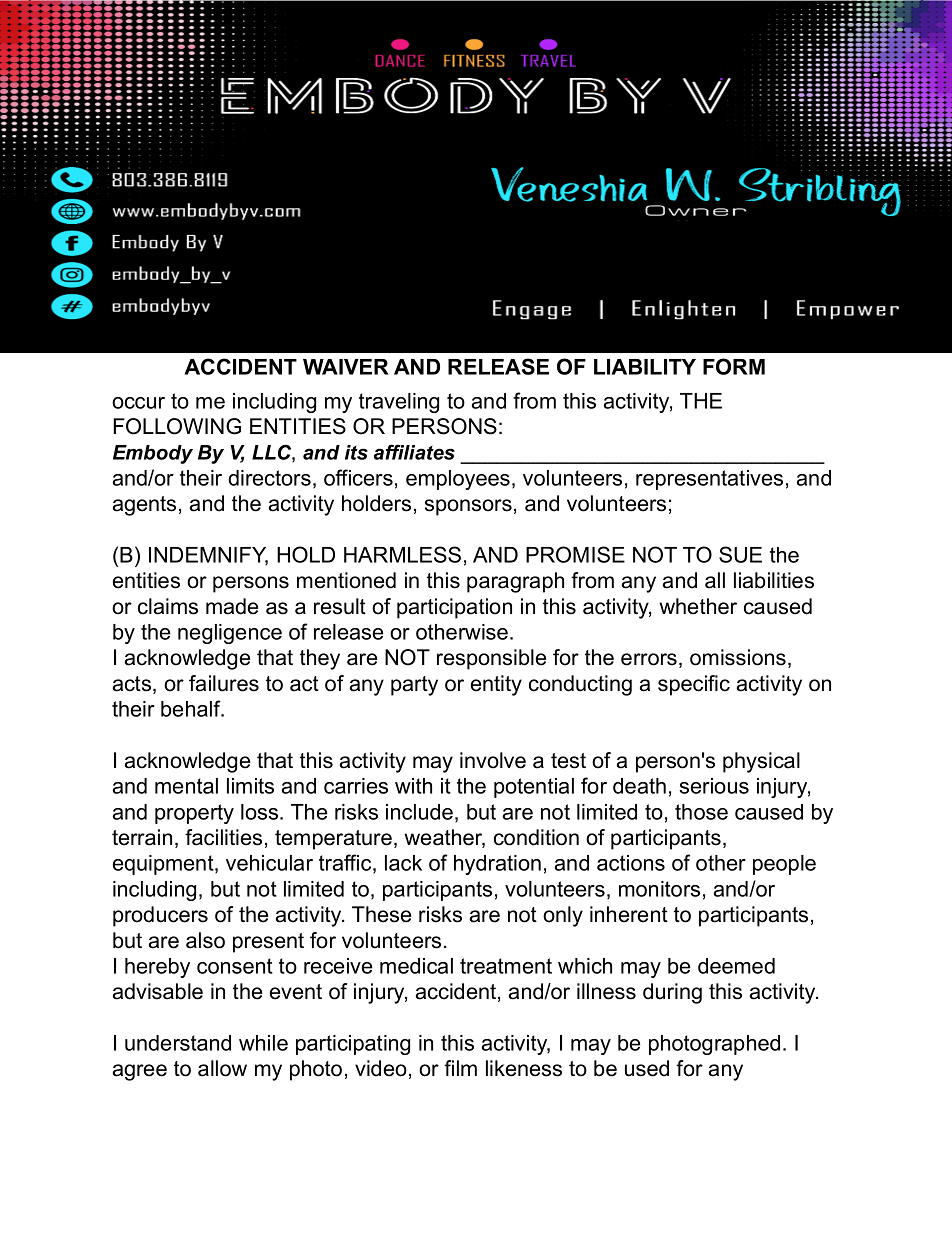  What do you see at coordinates (672, 993) in the screenshot?
I see `during` at bounding box center [672, 993].
